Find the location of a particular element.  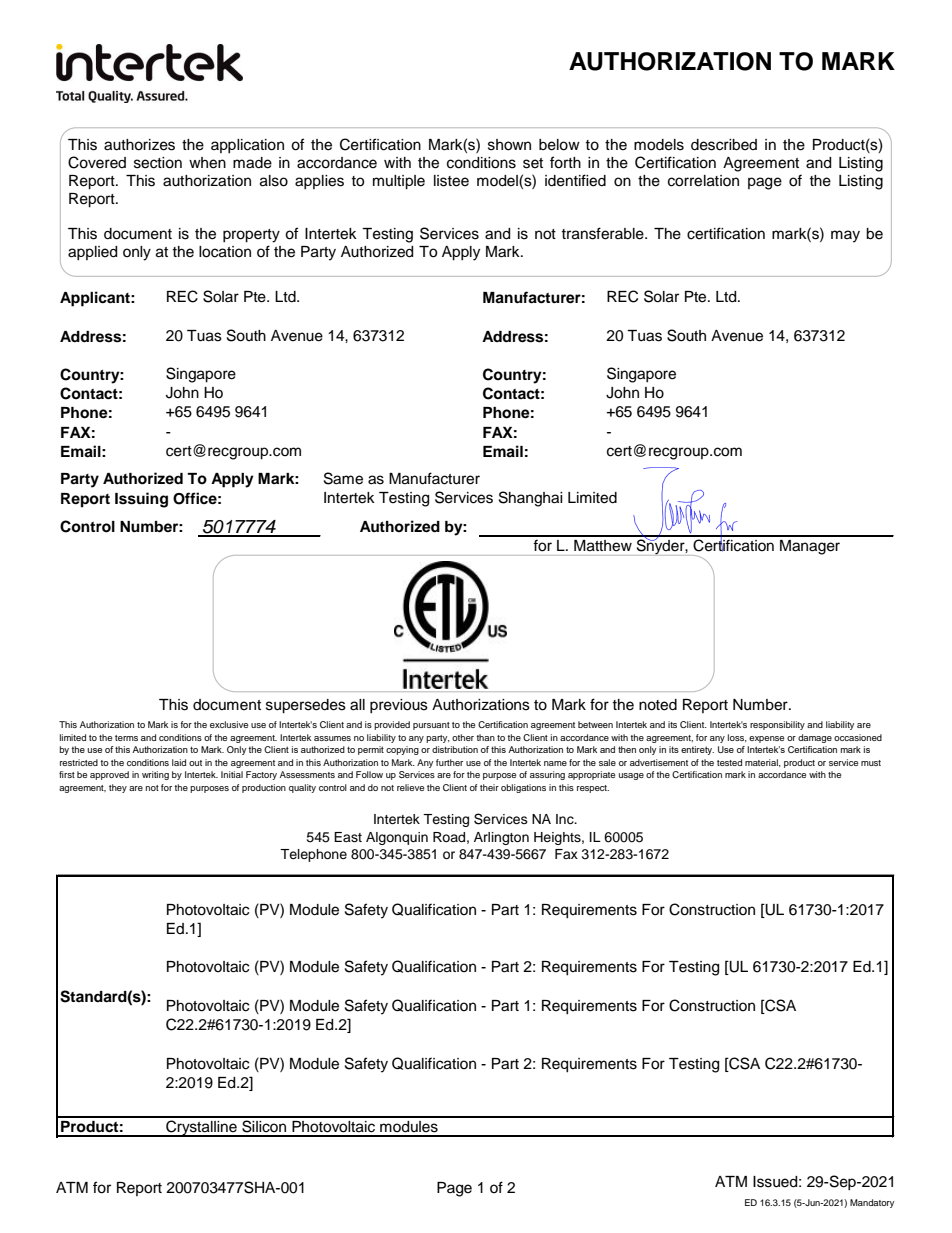

East is located at coordinates (348, 837).
